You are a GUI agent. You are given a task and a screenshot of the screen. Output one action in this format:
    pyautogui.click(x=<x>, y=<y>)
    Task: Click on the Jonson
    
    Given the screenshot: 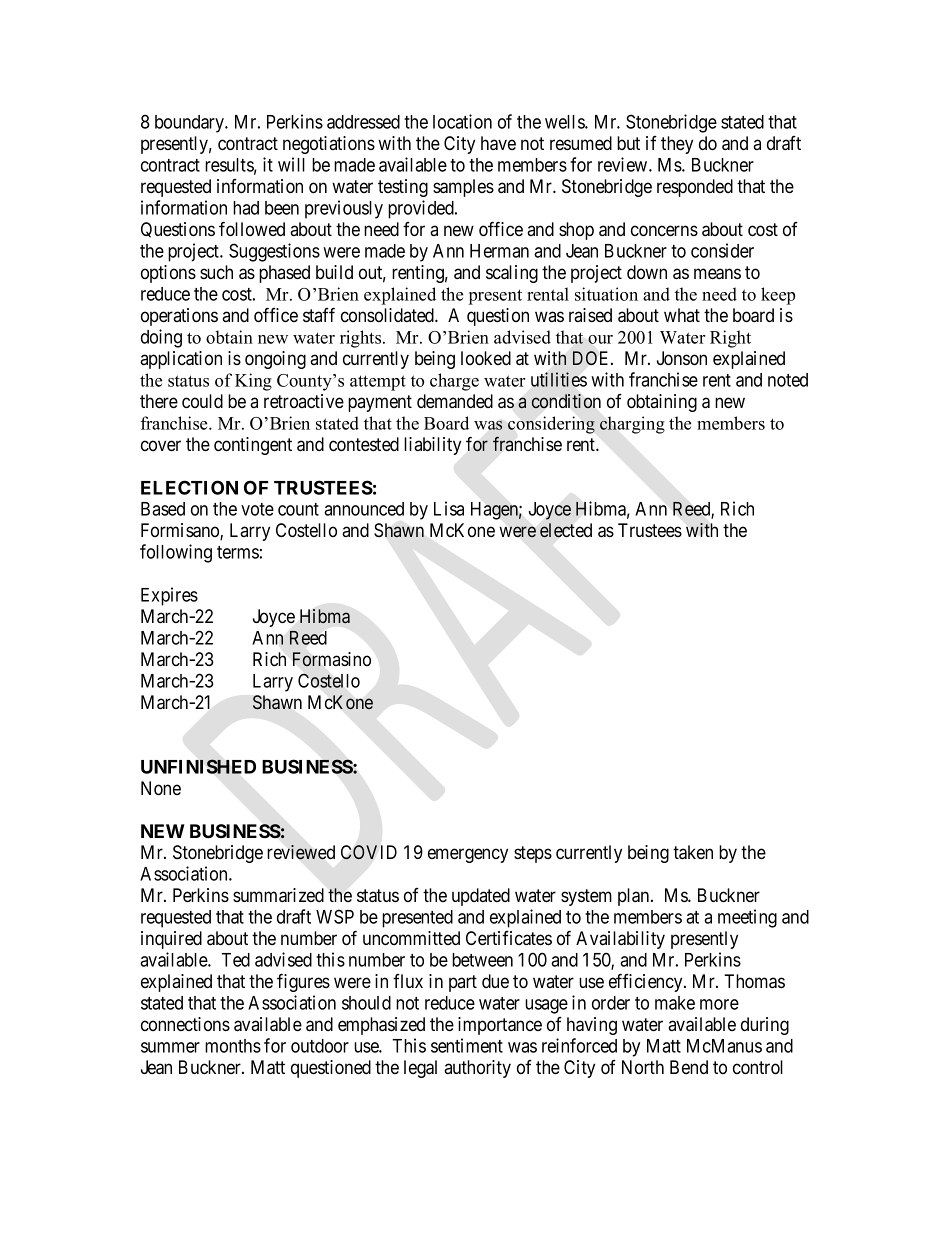 What is the action you would take?
    pyautogui.click(x=682, y=358)
